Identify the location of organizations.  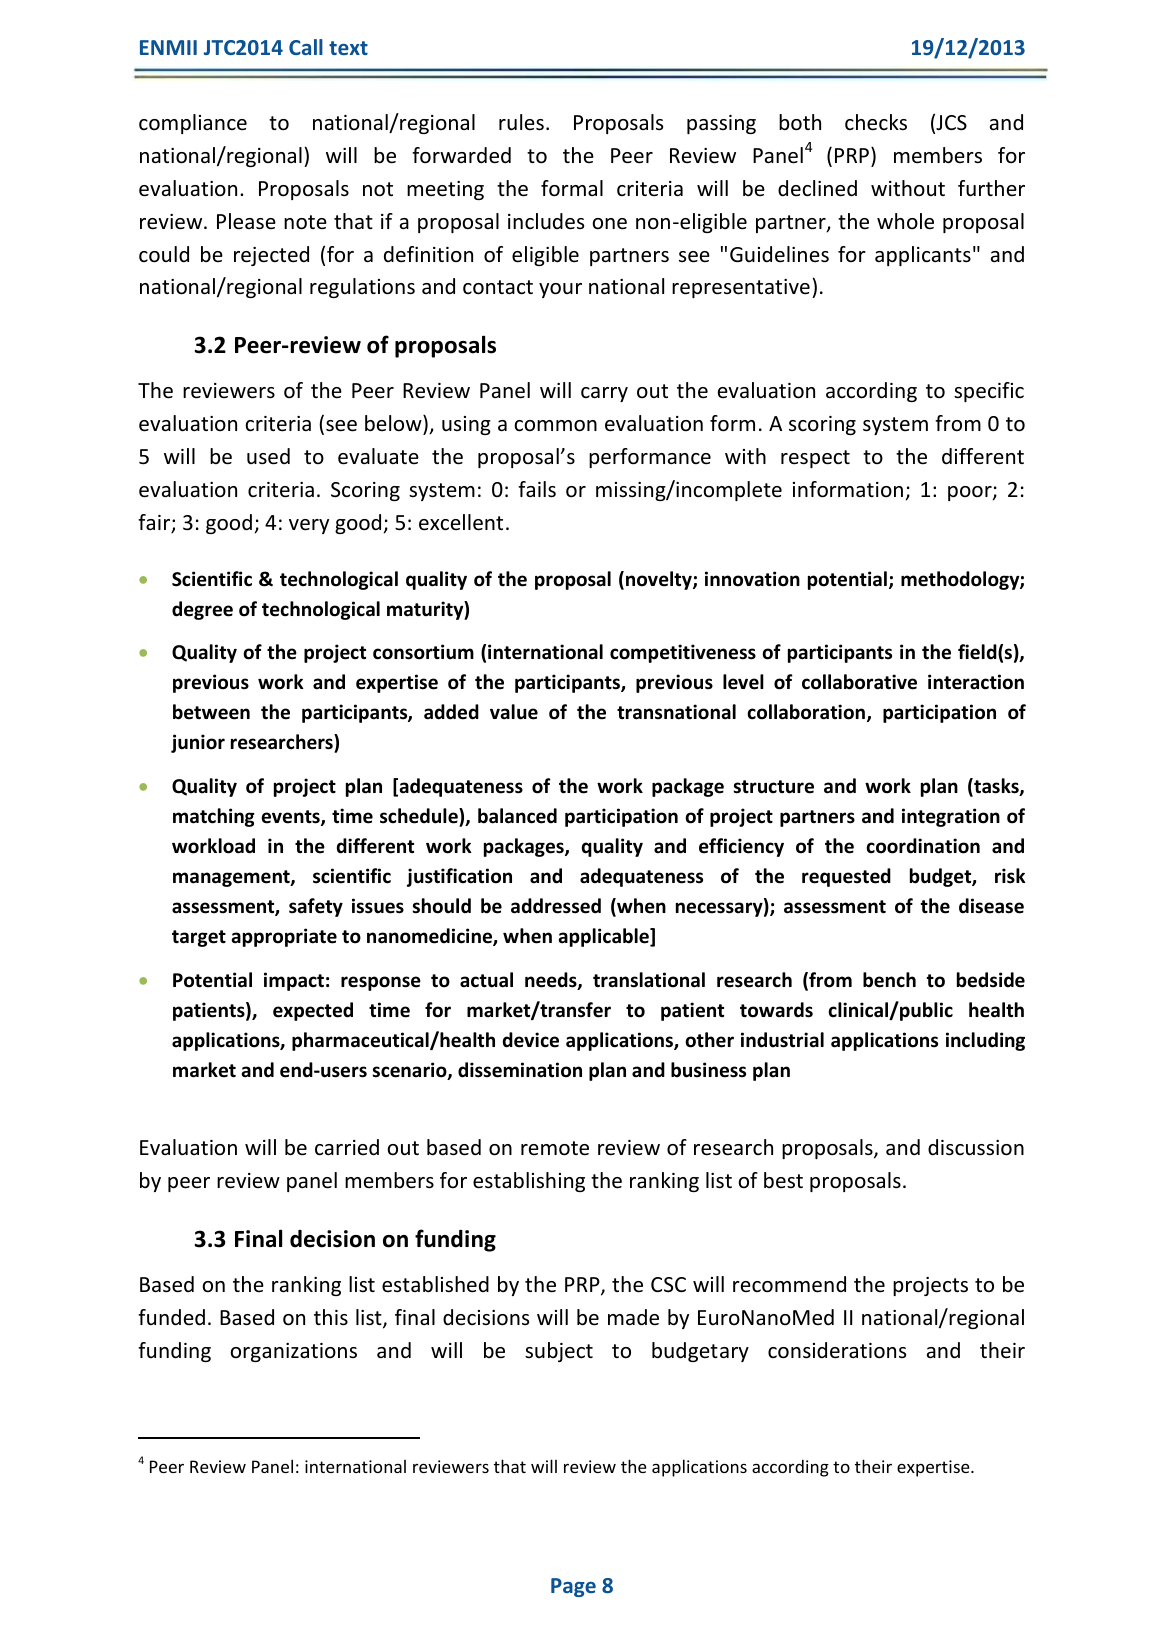
(293, 1352).
